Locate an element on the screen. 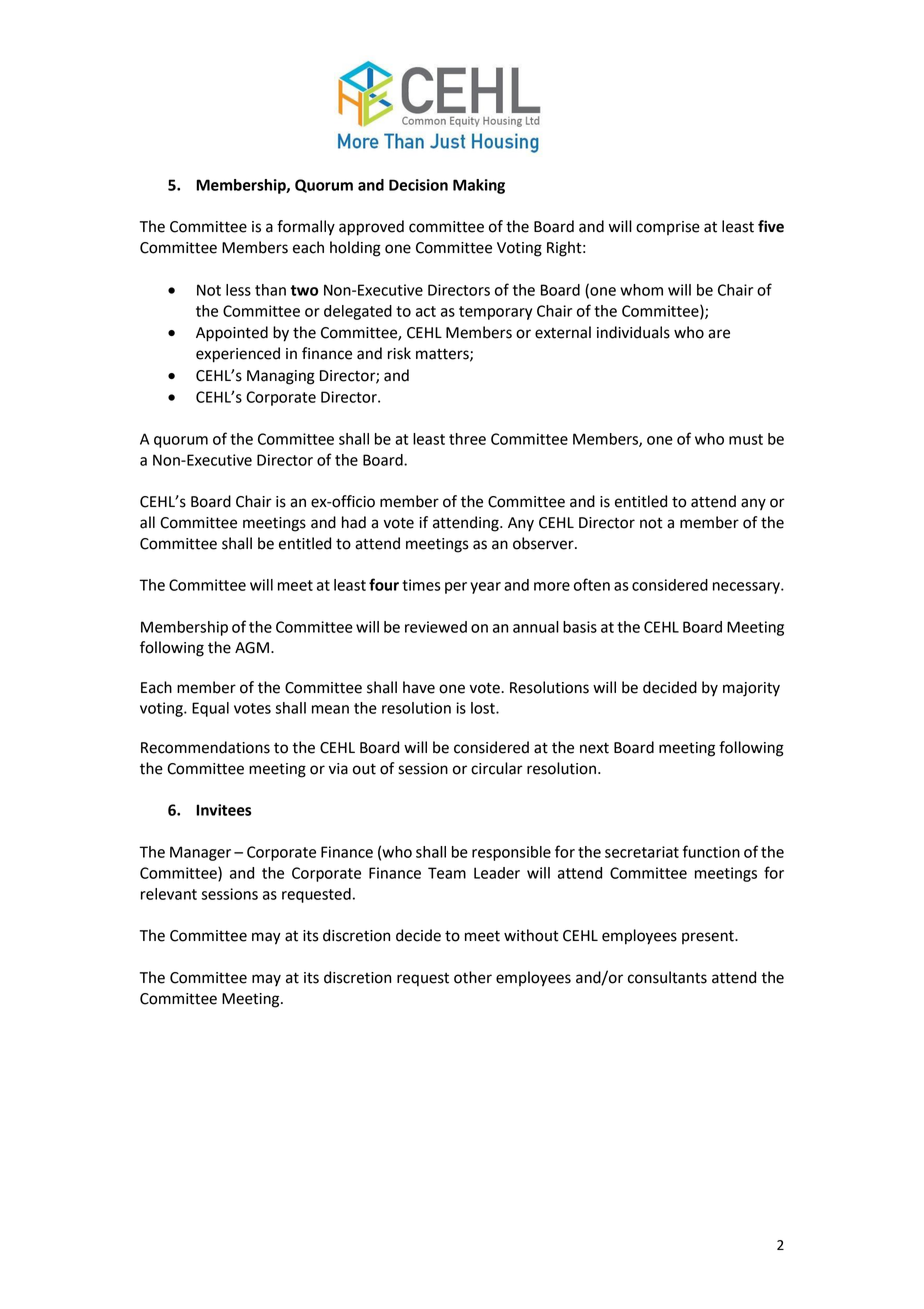  present is located at coordinates (709, 937).
